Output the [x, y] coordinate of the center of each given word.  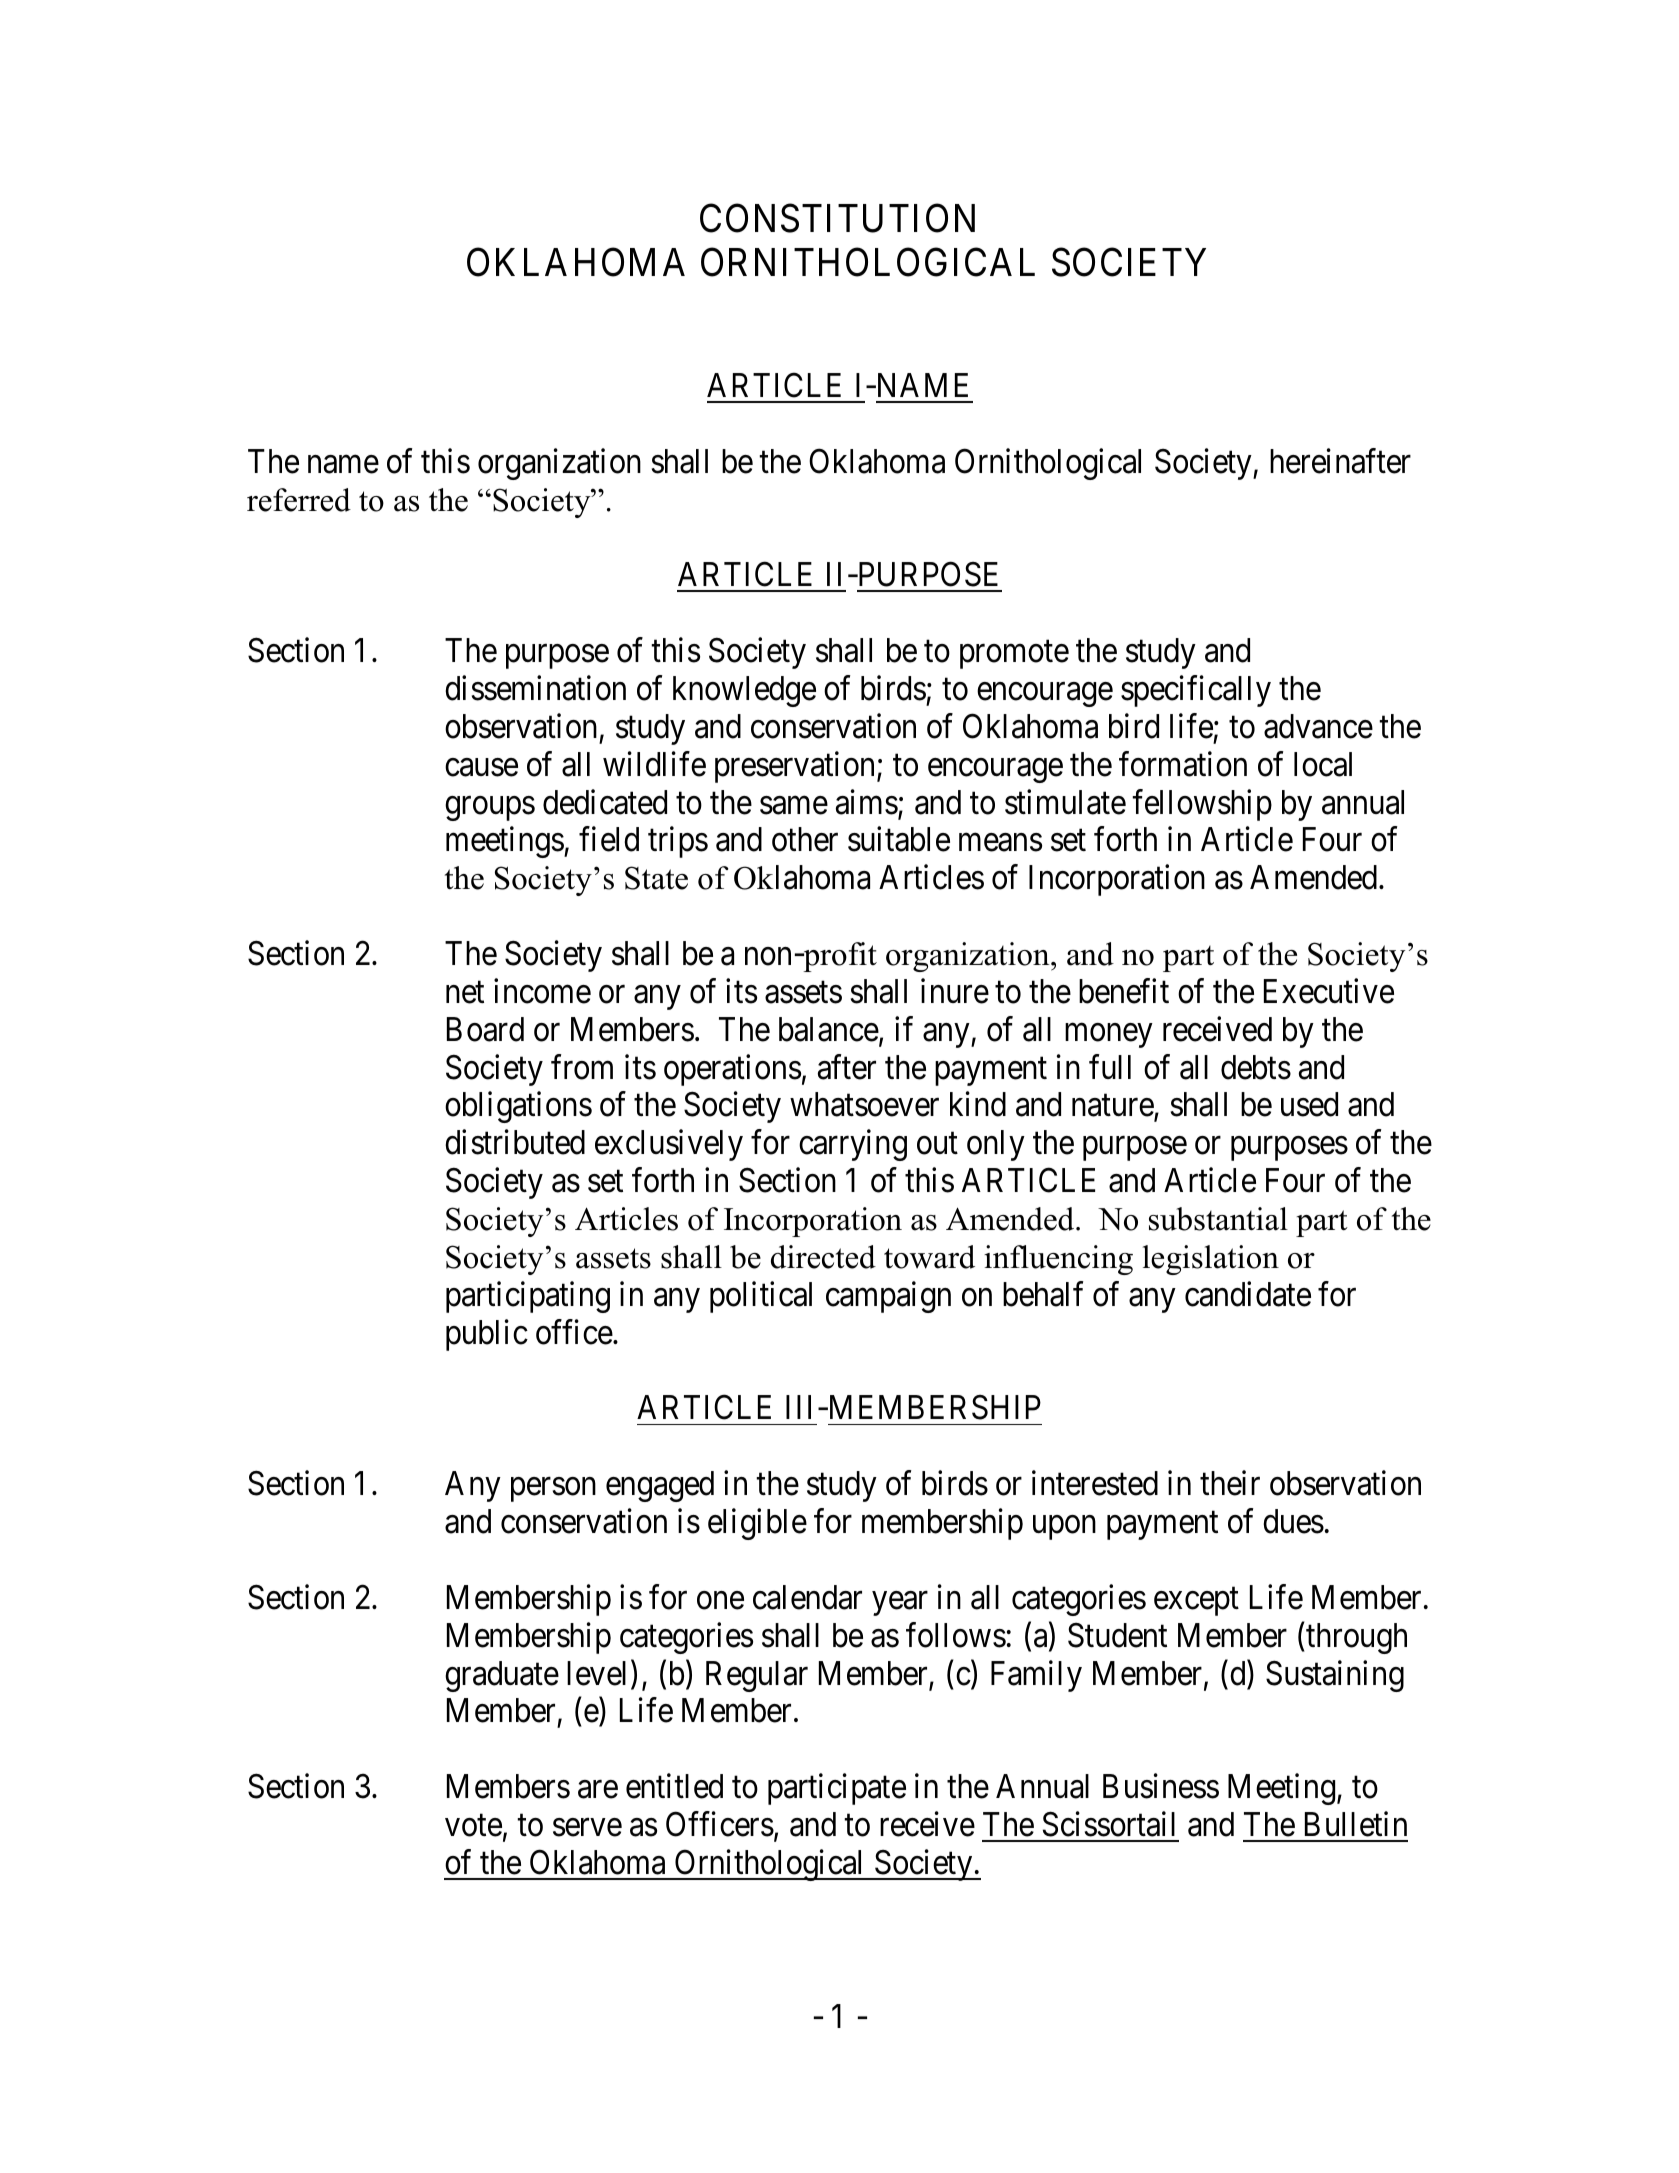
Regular [757, 1676]
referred [299, 500]
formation [1183, 764]
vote [473, 1826]
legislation [1211, 1260]
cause [481, 768]
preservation [796, 767]
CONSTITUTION [837, 218]
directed [823, 1257]
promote [1014, 655]
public [487, 1335]
